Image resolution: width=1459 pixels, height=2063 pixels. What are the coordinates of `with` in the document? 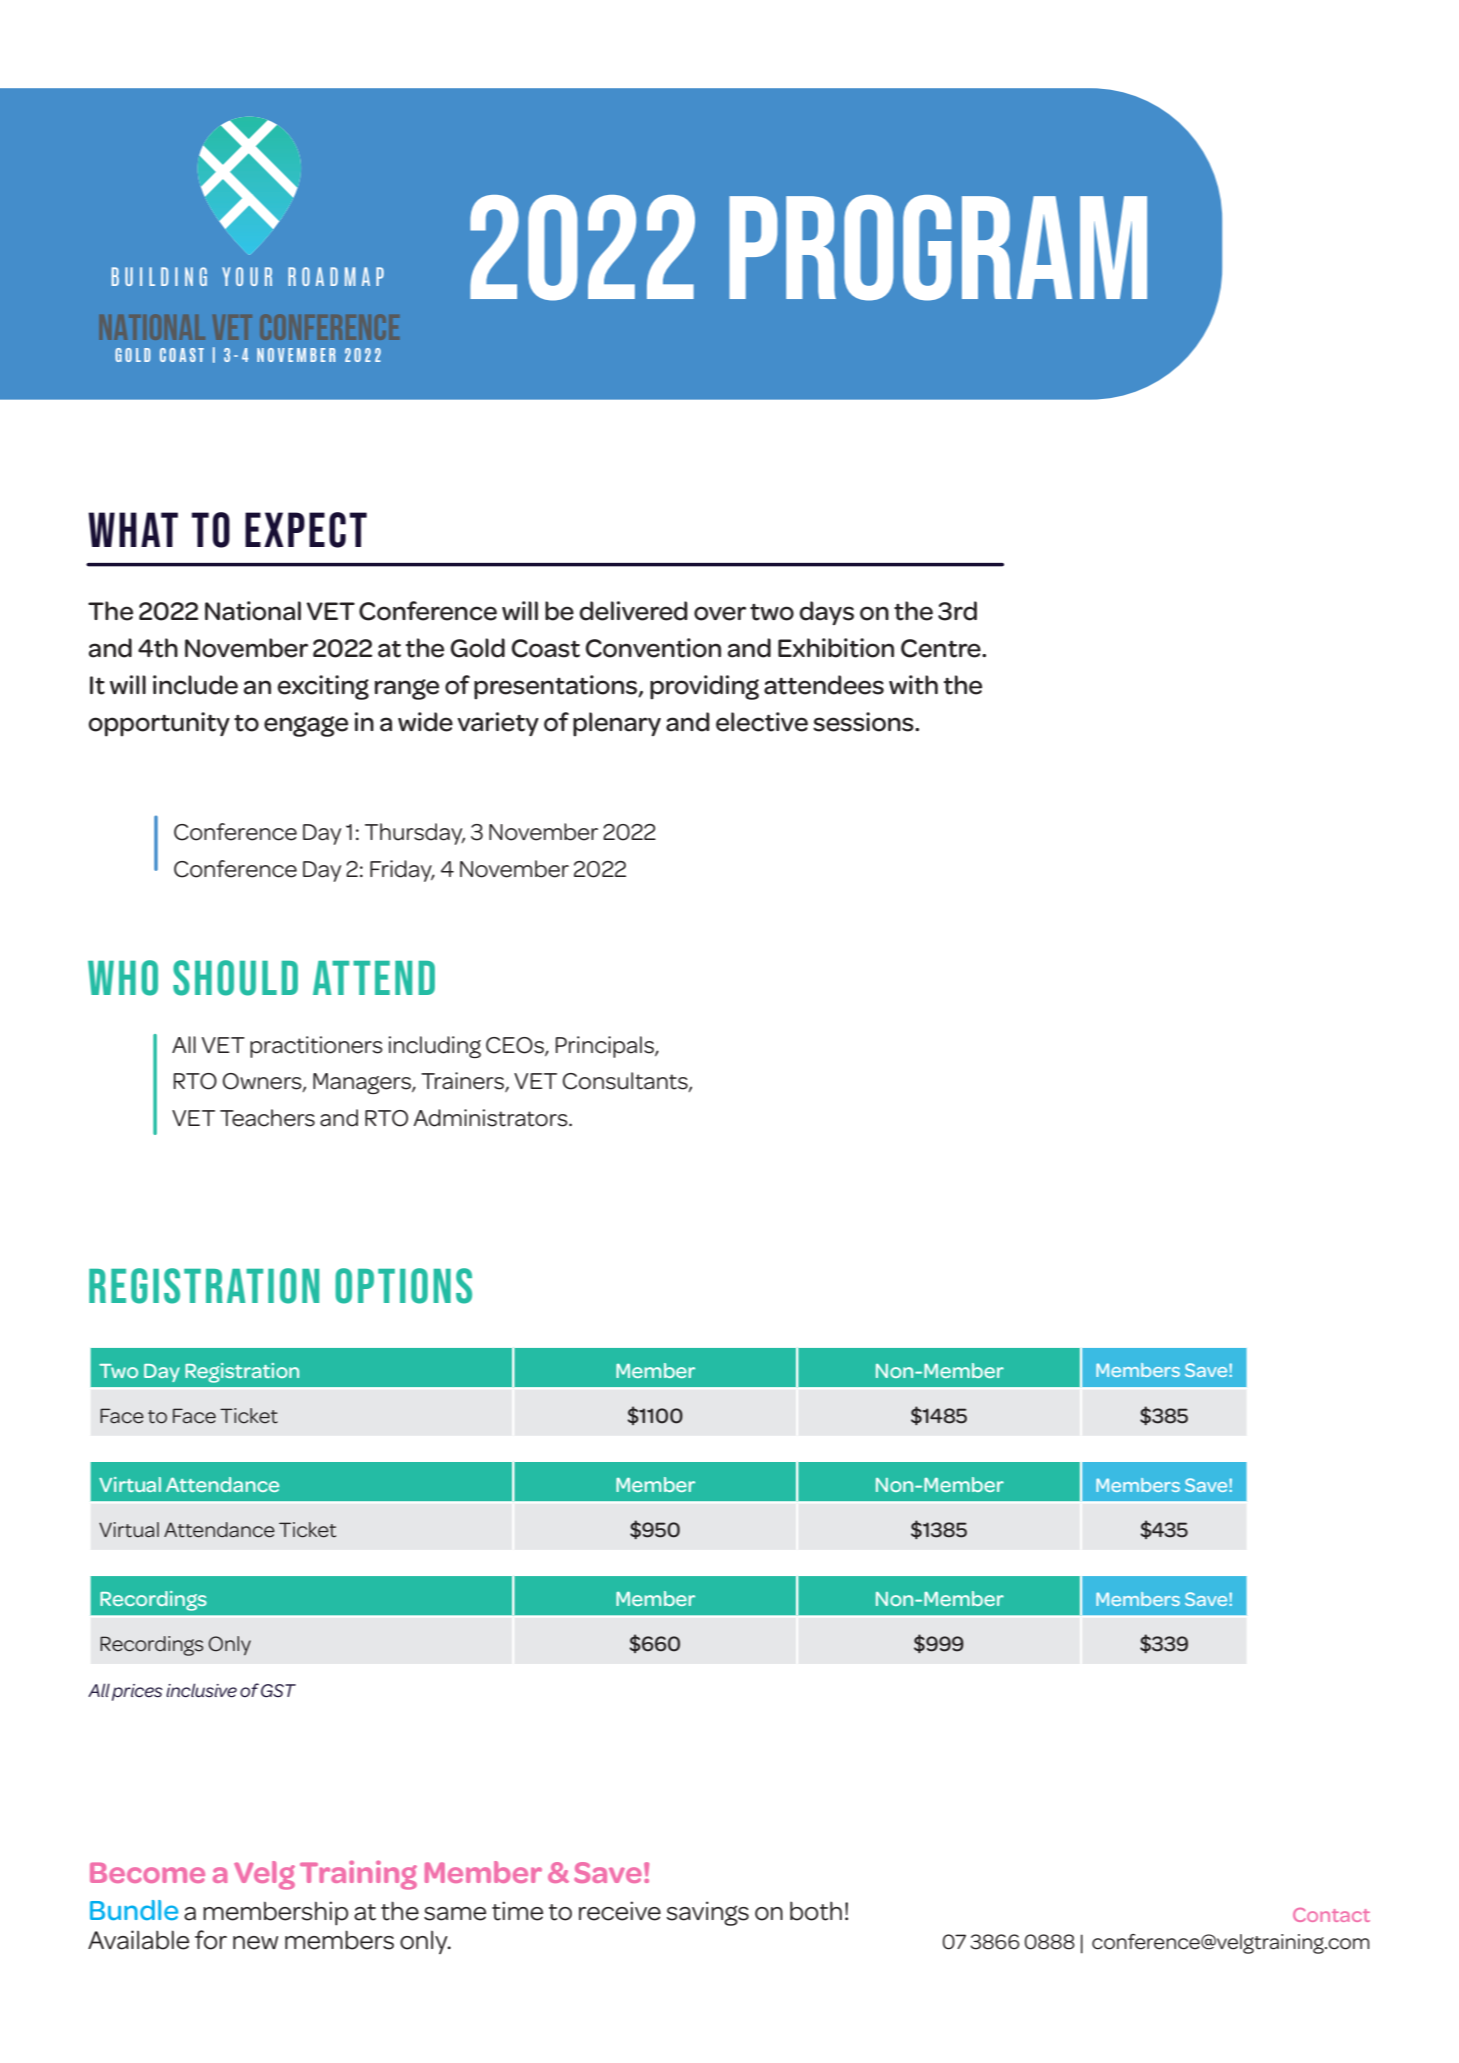 It's located at (913, 685).
